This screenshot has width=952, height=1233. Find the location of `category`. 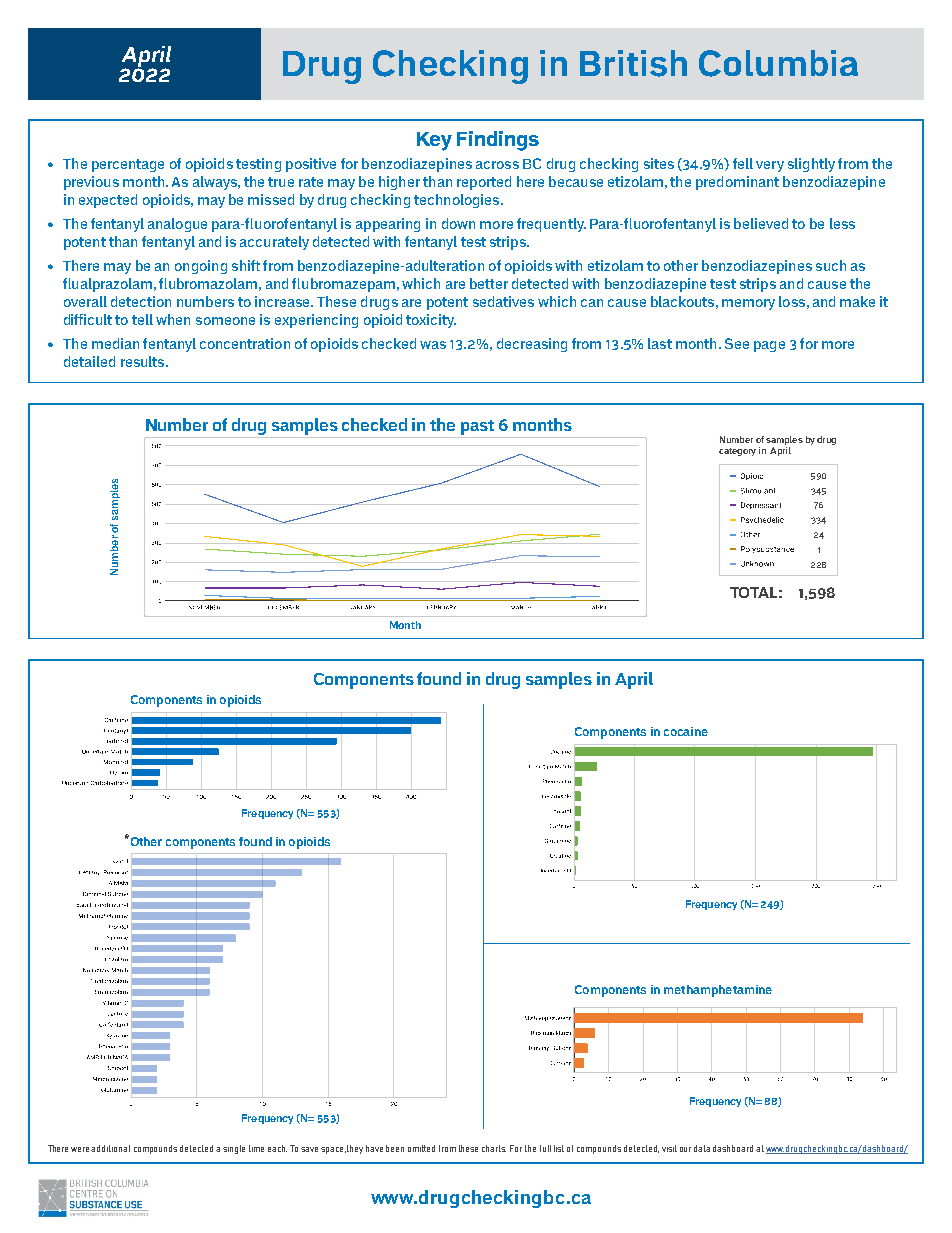

category is located at coordinates (737, 452).
